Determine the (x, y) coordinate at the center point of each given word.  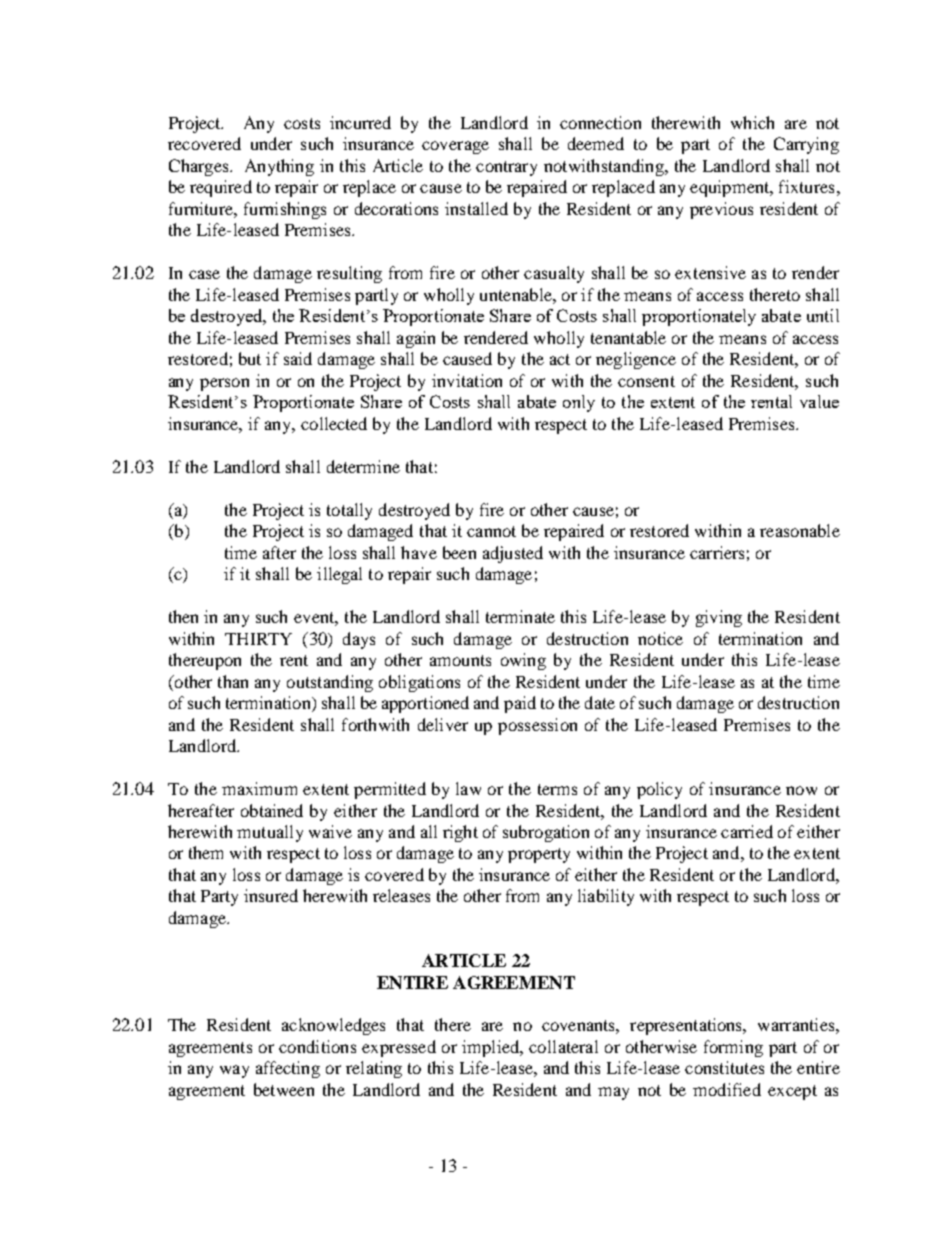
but (250, 358)
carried (747, 831)
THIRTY (258, 639)
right (460, 833)
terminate (520, 616)
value (819, 401)
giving (719, 618)
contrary (506, 168)
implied (492, 1048)
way (234, 1071)
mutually (270, 833)
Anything (279, 167)
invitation (467, 380)
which (752, 122)
